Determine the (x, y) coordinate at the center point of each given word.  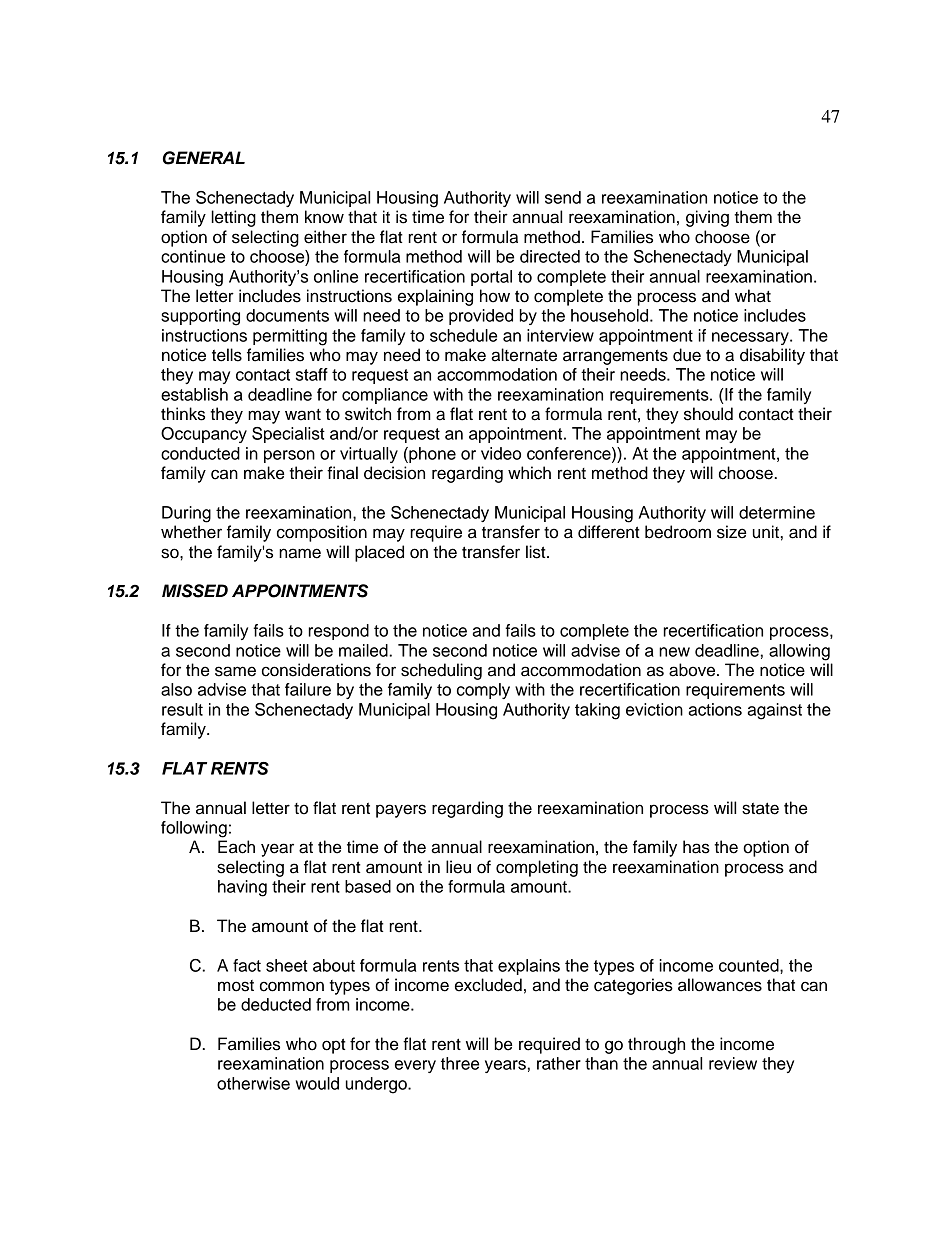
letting (233, 218)
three (460, 1063)
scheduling (441, 671)
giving (707, 218)
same (235, 671)
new (674, 652)
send (563, 197)
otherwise (253, 1083)
